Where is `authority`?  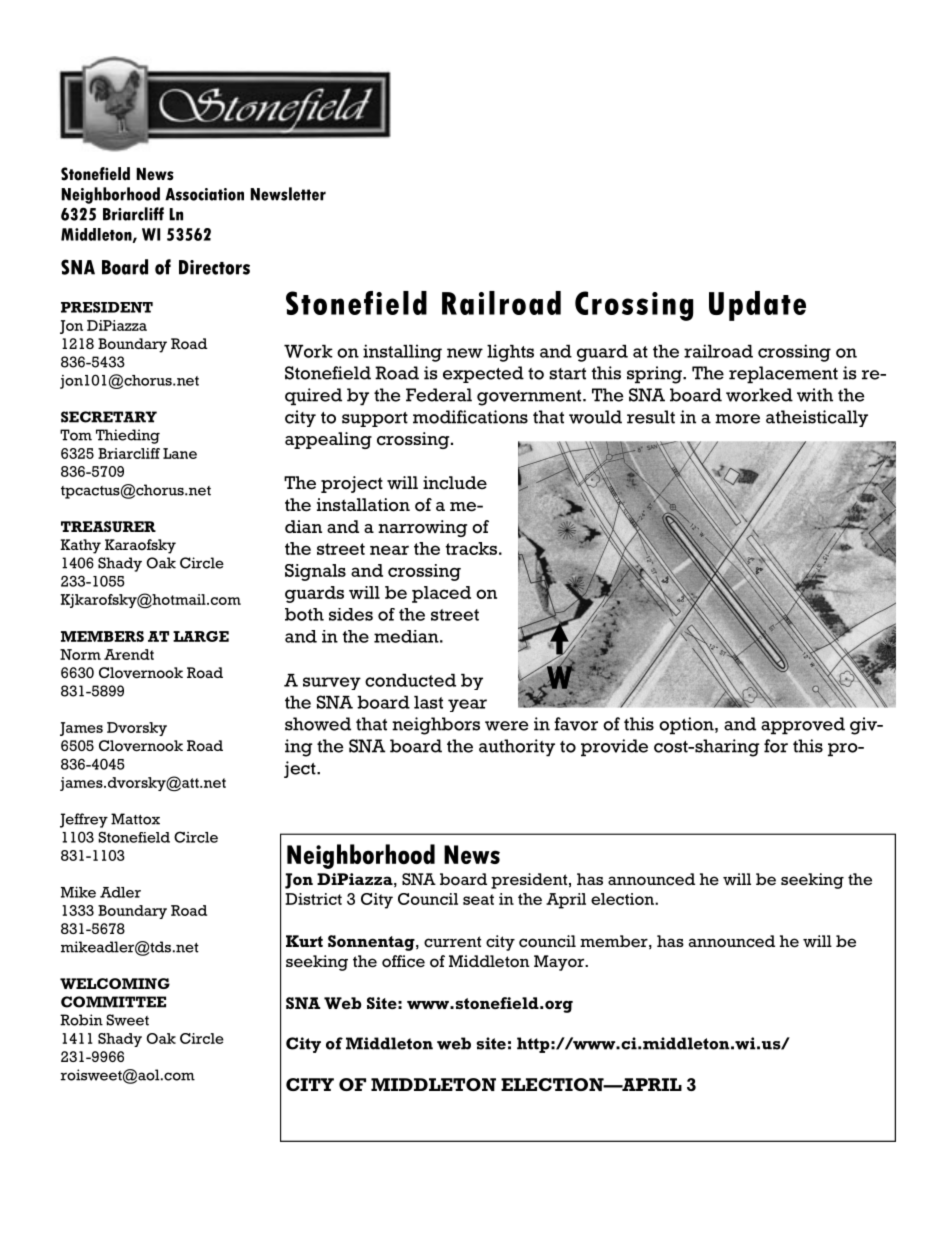 authority is located at coordinates (517, 748).
